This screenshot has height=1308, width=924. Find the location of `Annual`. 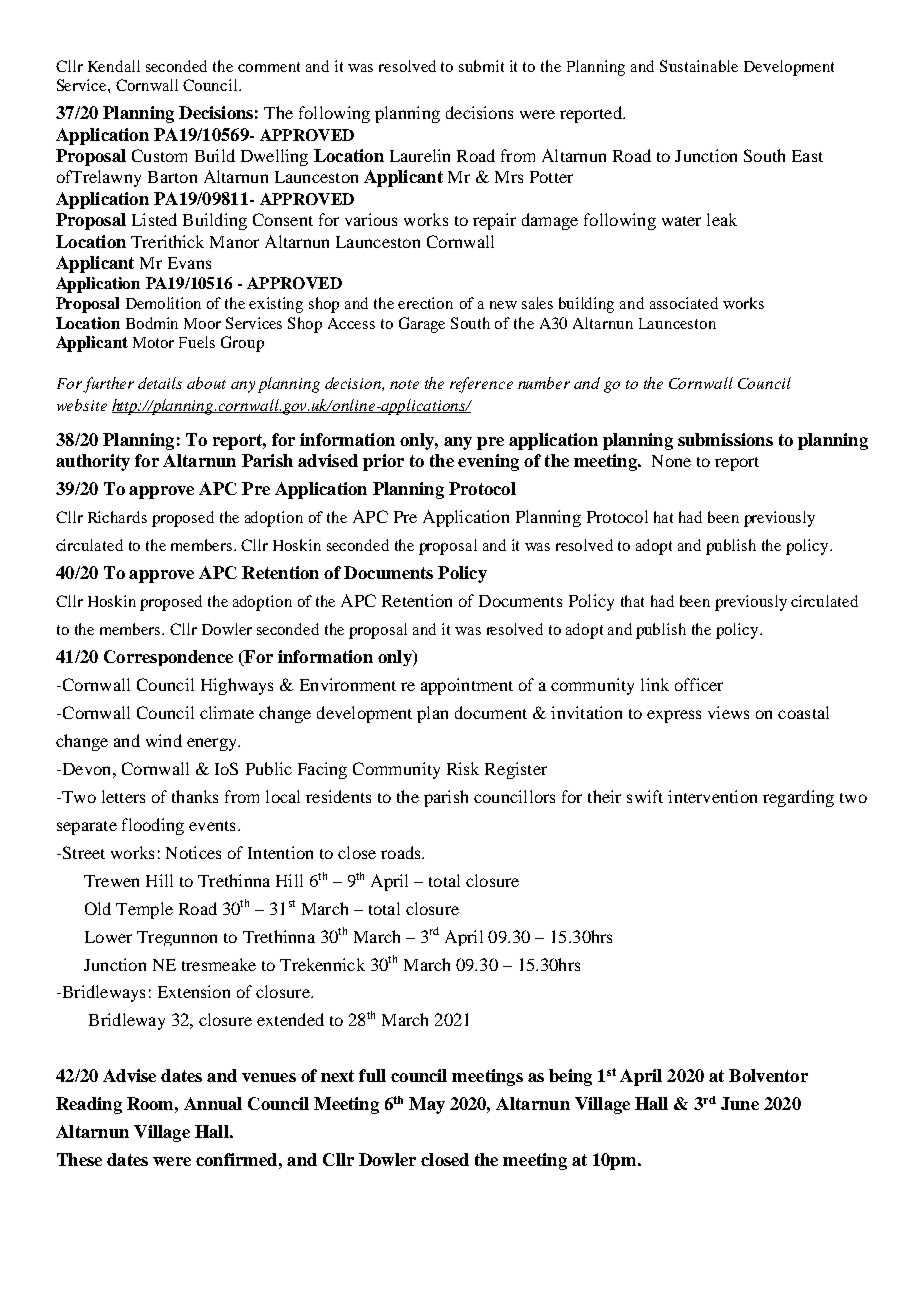

Annual is located at coordinates (213, 1103).
